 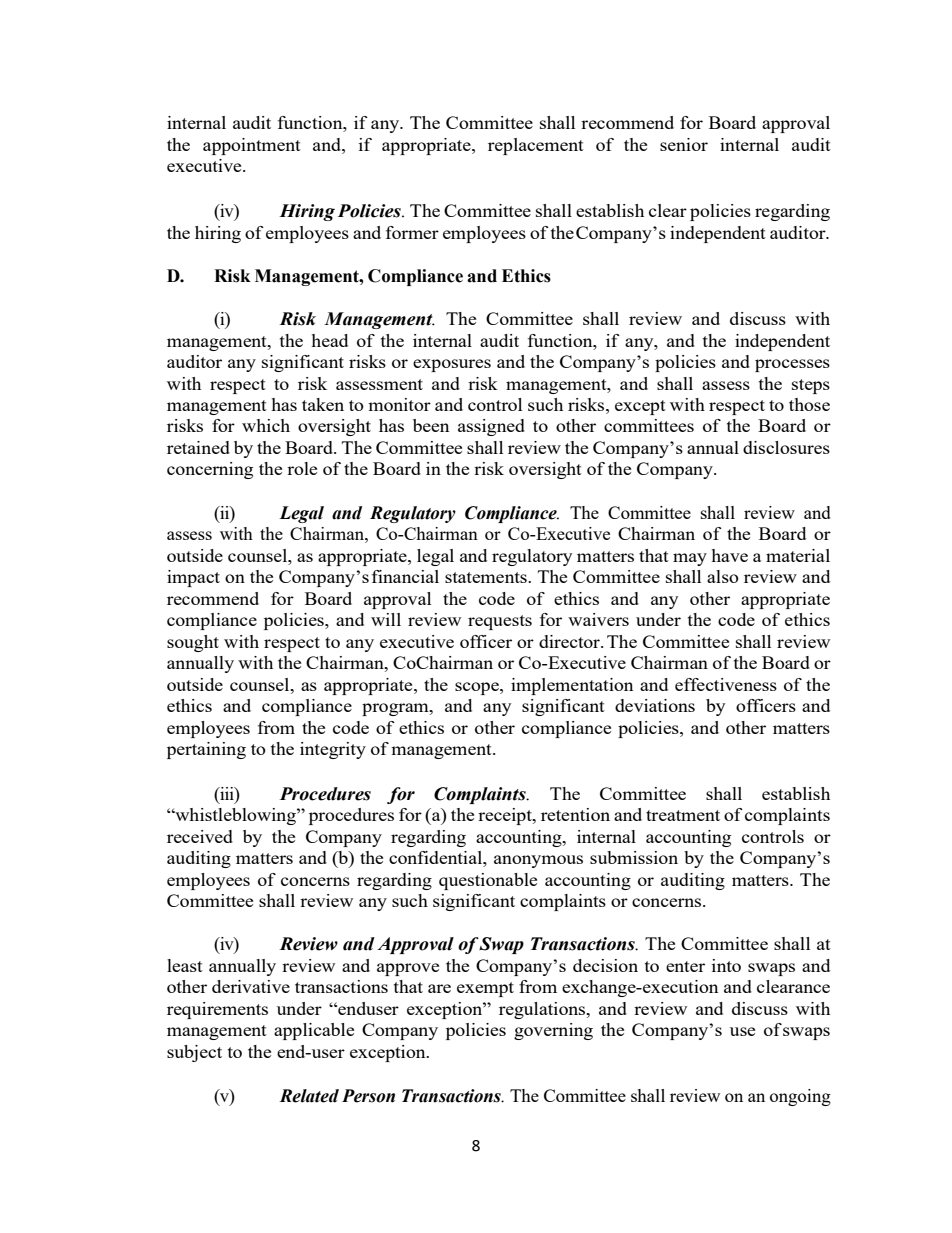 What do you see at coordinates (536, 146) in the image?
I see `replacement` at bounding box center [536, 146].
